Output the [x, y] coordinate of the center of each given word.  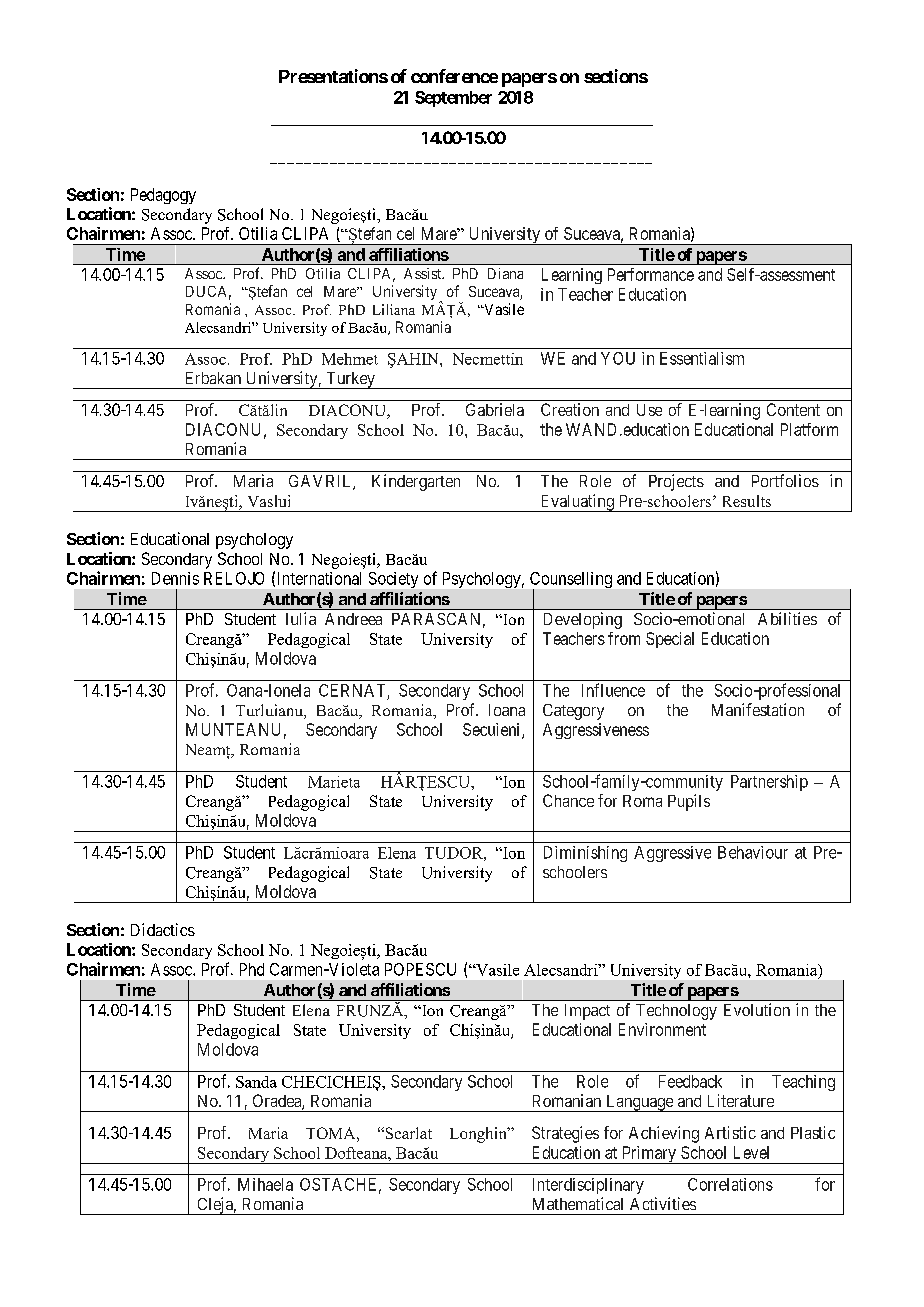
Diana [505, 273]
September [453, 99]
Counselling [571, 581]
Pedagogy [163, 196]
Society [393, 580]
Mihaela [265, 1184]
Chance [568, 800]
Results [747, 501]
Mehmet [350, 359]
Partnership [769, 783]
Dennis [175, 578]
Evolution [757, 1009]
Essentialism [702, 358]
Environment [662, 1029]
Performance [651, 274]
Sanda [256, 1082]
